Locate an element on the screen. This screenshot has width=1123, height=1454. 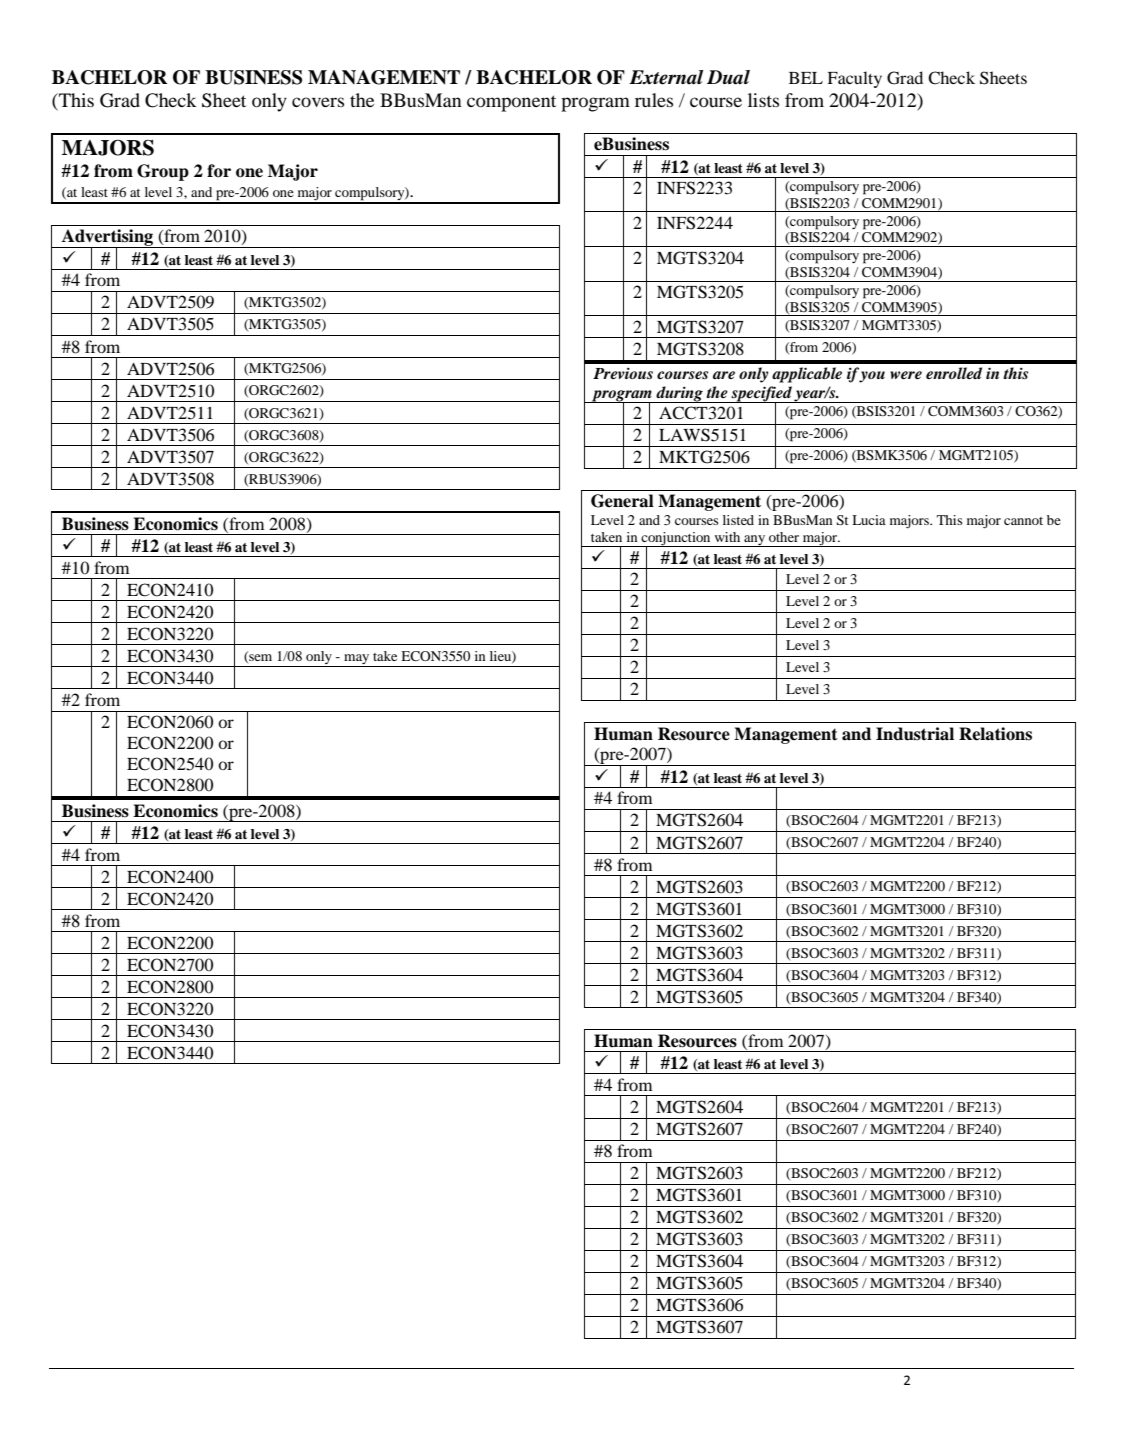
Relations is located at coordinates (995, 734).
